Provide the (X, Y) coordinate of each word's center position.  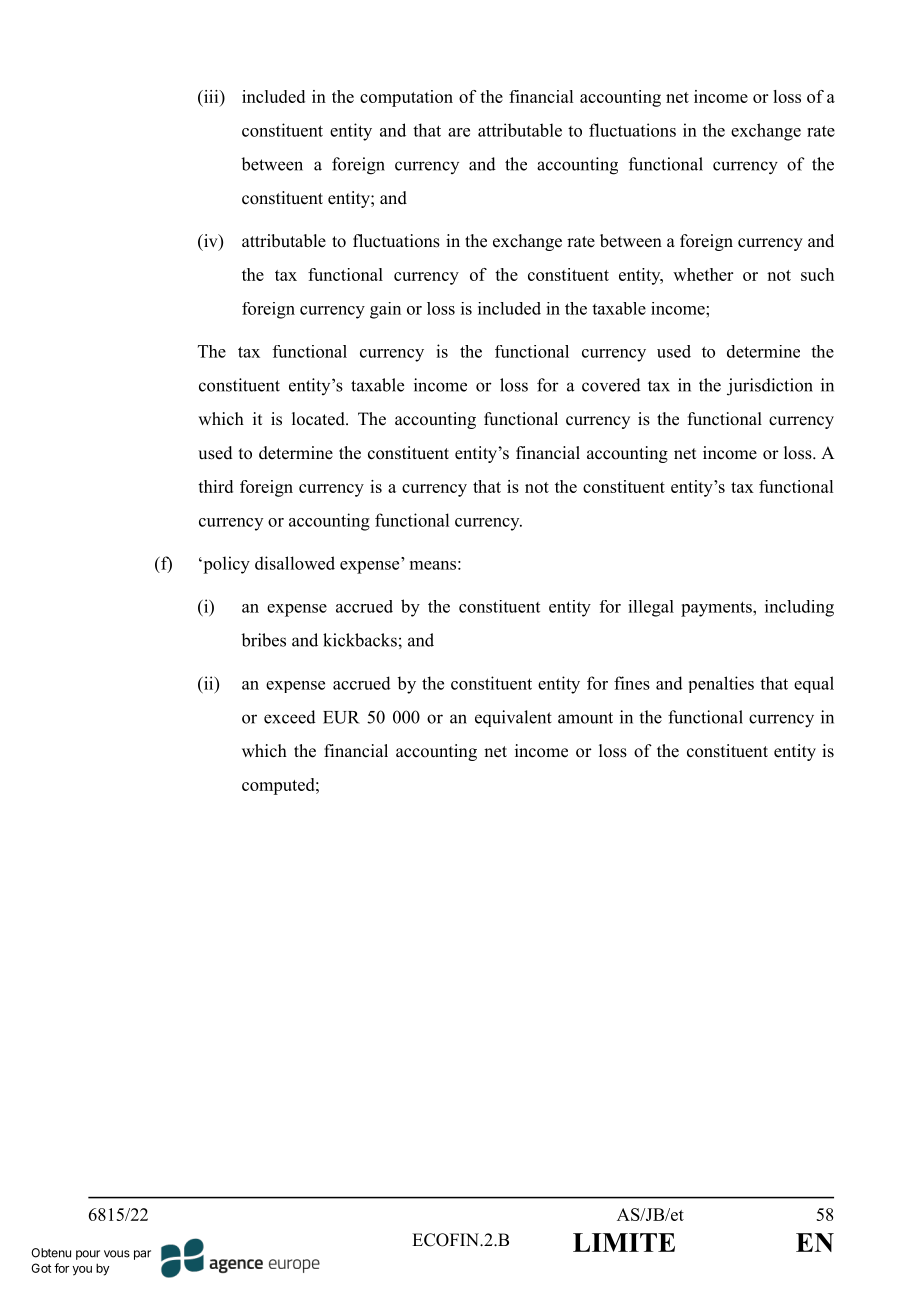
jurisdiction (770, 387)
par (142, 1255)
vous (117, 1254)
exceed (290, 717)
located (319, 419)
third (215, 486)
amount (585, 718)
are (459, 132)
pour (88, 1255)
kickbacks (360, 640)
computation (406, 98)
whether (703, 274)
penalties (721, 684)
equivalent (513, 718)
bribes (263, 640)
